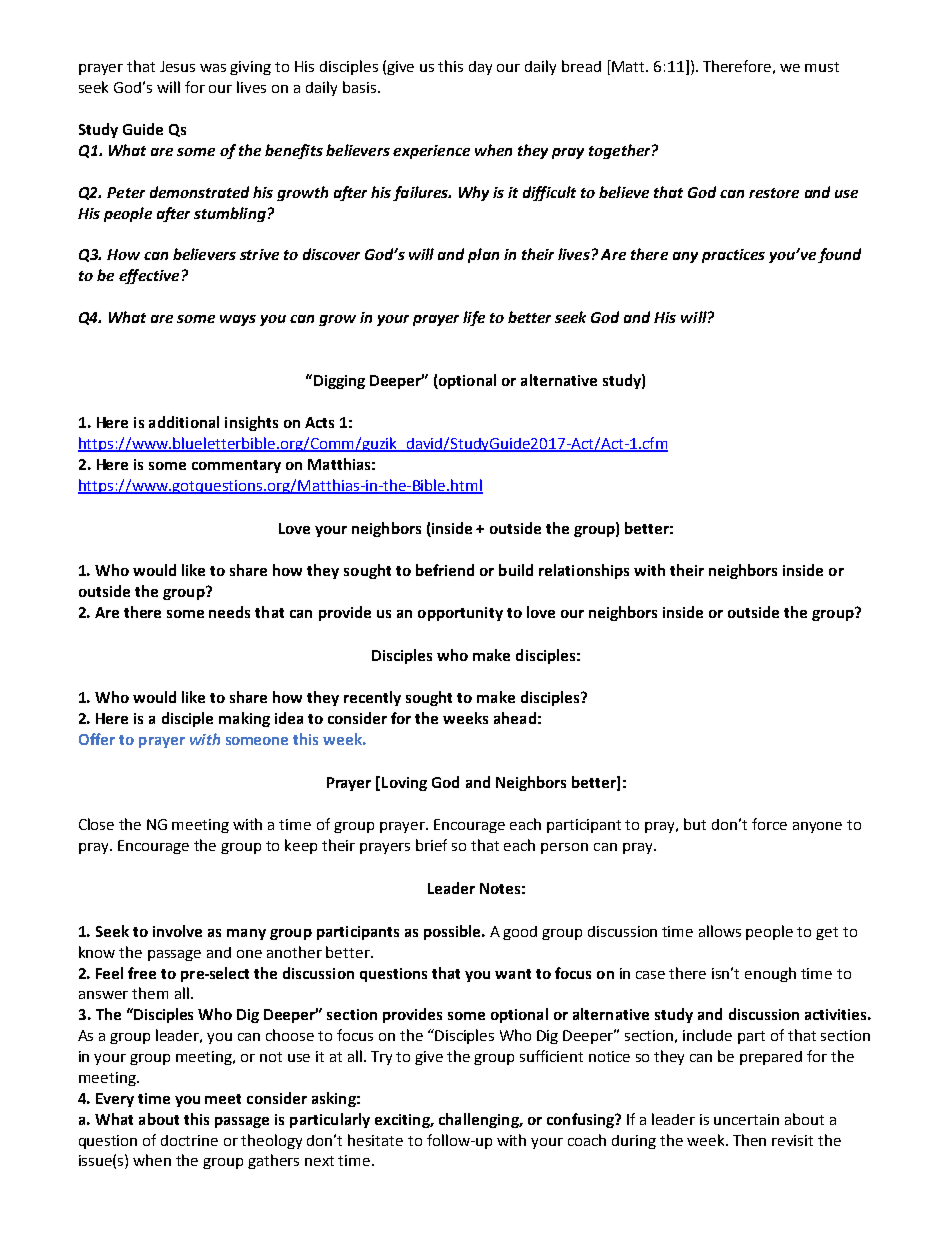 This screenshot has height=1233, width=952. What do you see at coordinates (319, 422) in the screenshot?
I see `Acts` at bounding box center [319, 422].
